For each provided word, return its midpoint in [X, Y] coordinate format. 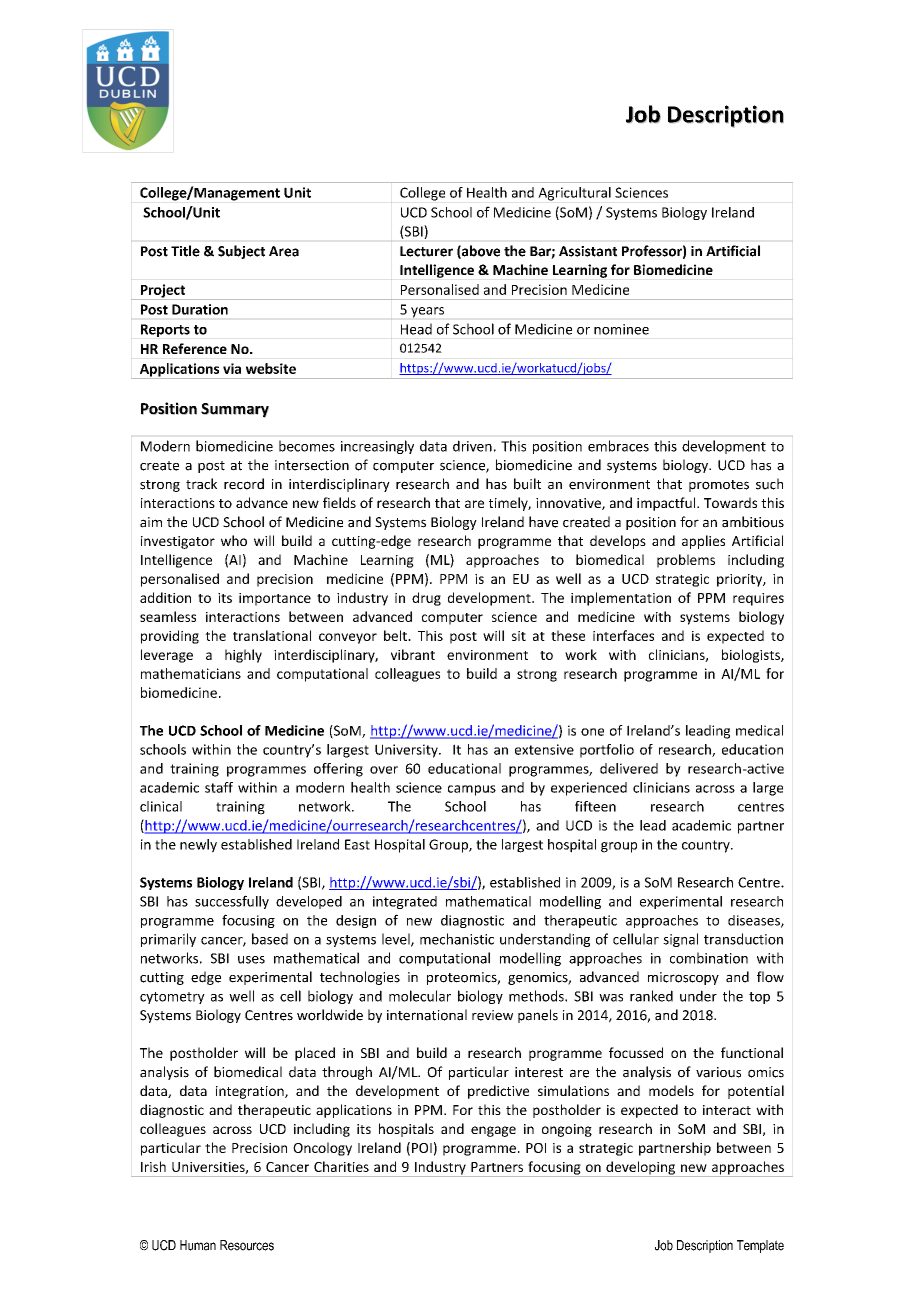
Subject [241, 252]
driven [472, 446]
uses [251, 960]
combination [709, 958]
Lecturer [426, 251]
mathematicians [191, 673]
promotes [719, 486]
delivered [629, 768]
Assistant [588, 251]
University [407, 751]
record [244, 484]
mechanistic [457, 939]
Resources [247, 1245]
